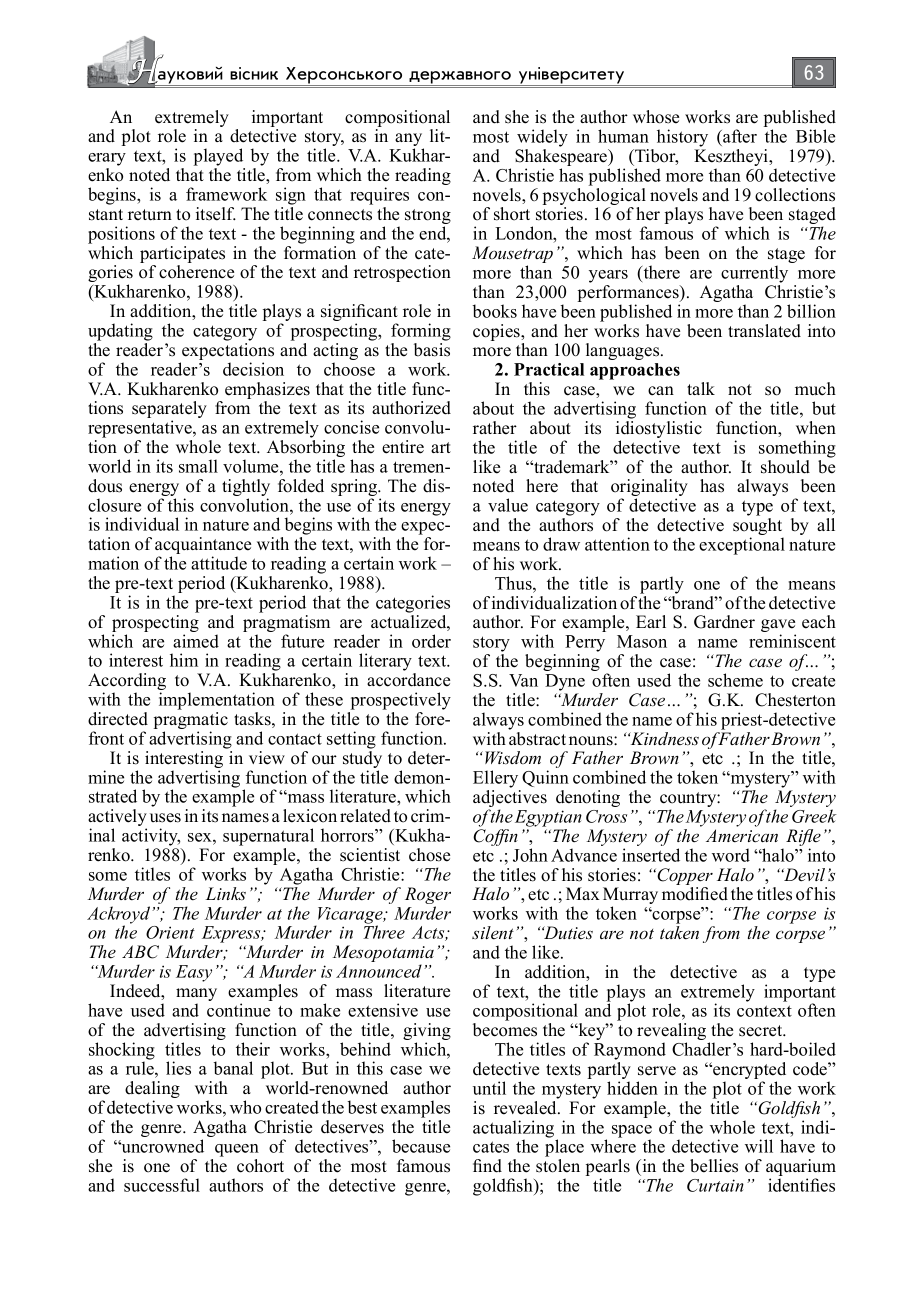 This screenshot has height=1308, width=924. Describe the element at coordinates (165, 818) in the screenshot. I see `uses` at that location.
